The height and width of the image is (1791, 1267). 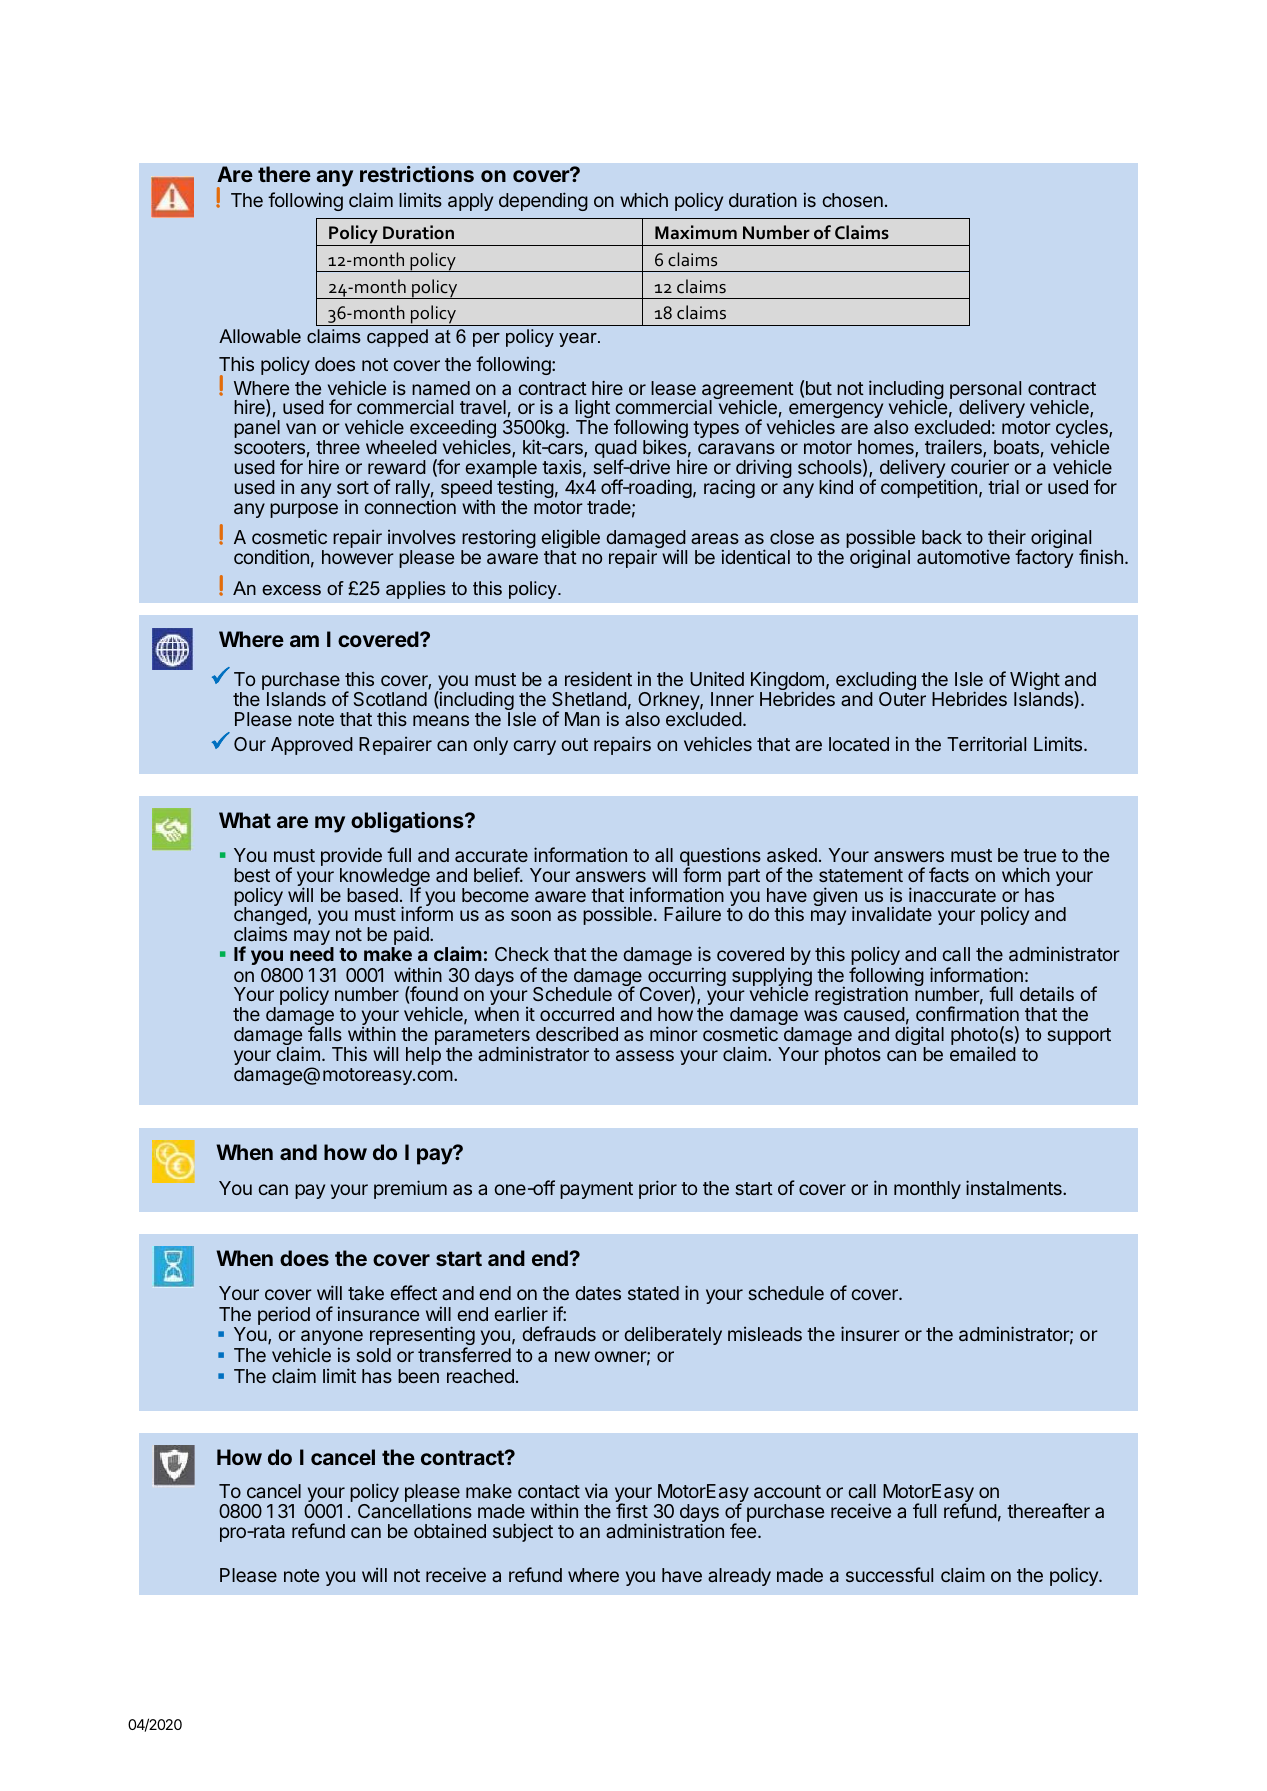 I want to click on chosen, so click(x=852, y=200).
